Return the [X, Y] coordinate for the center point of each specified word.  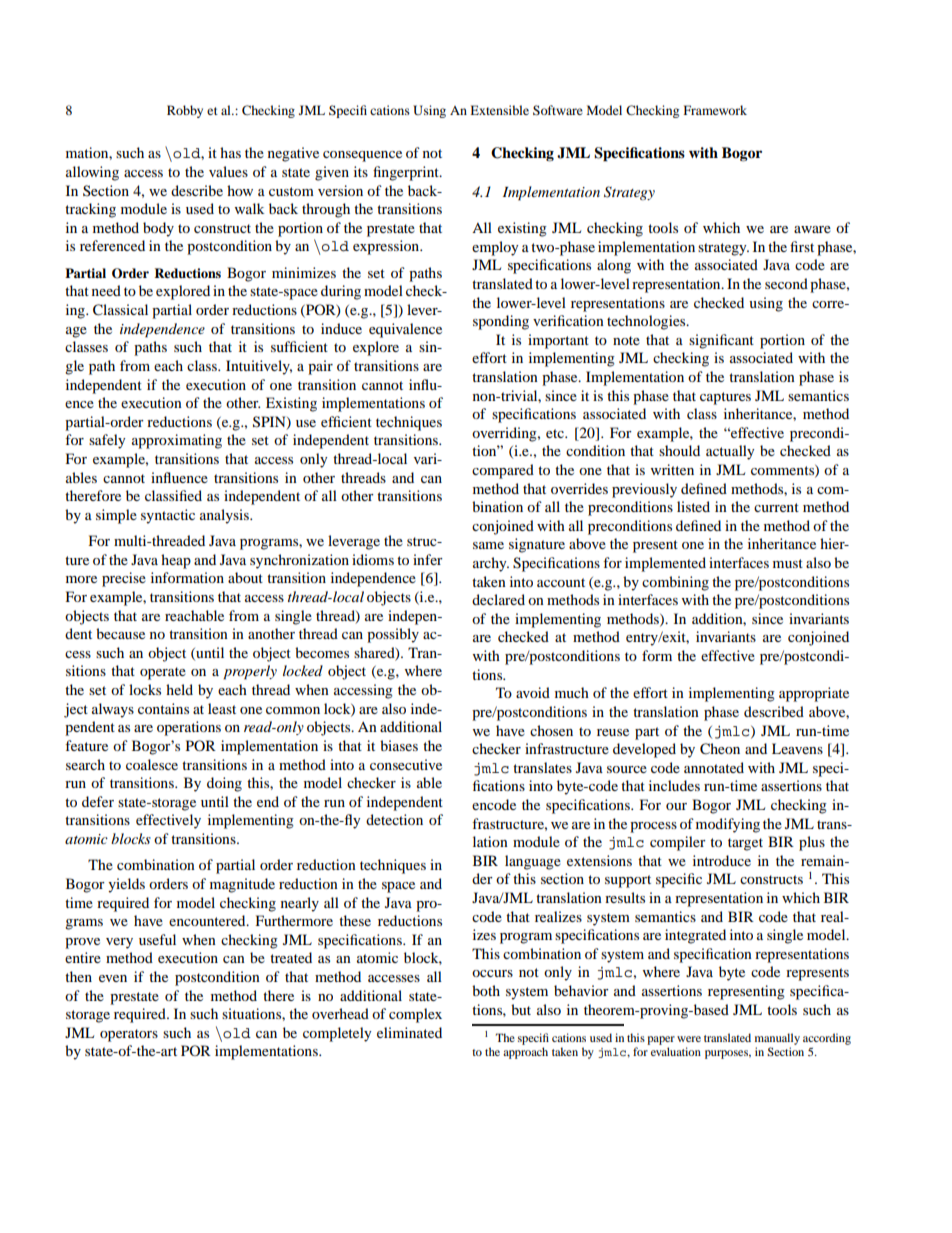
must [788, 563]
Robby [185, 111]
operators [129, 1035]
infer [428, 559]
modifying [728, 825]
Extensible [499, 110]
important [558, 341]
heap [176, 561]
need [106, 290]
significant [721, 341]
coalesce [152, 764]
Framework [715, 110]
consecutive [406, 764]
